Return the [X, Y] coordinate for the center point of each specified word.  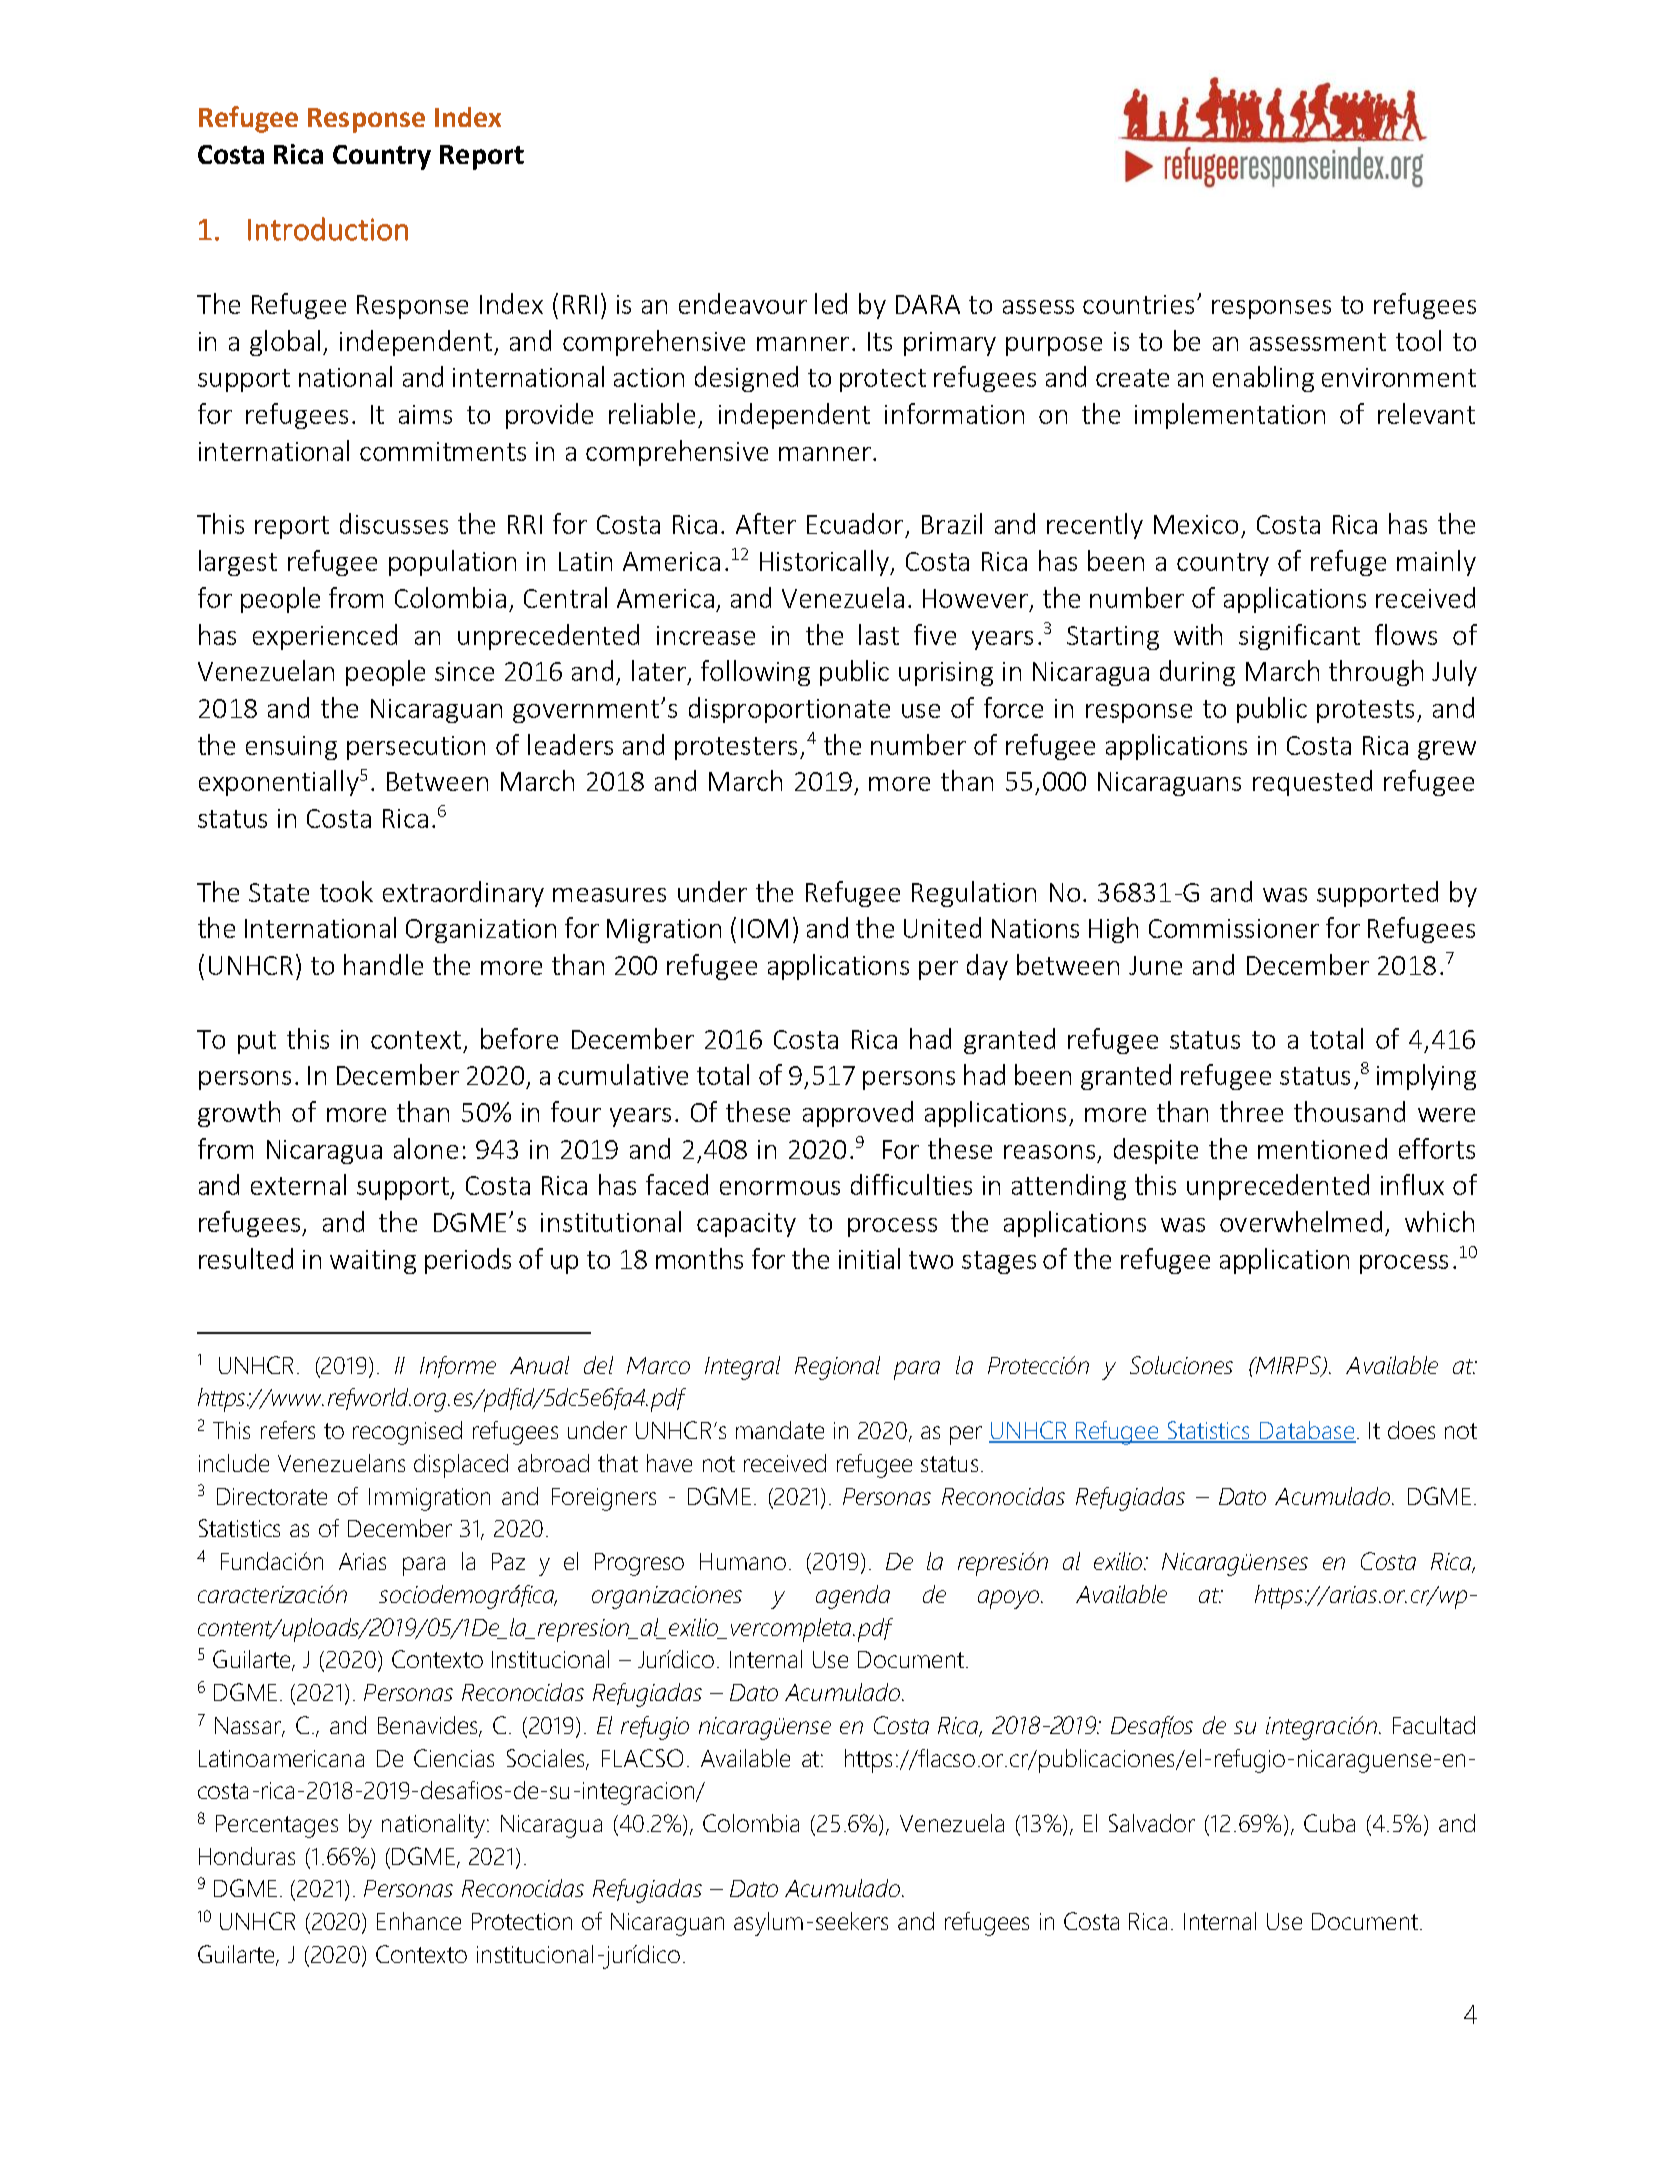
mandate [780, 1430]
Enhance [419, 1921]
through [1376, 673]
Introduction [328, 229]
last [879, 634]
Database [1307, 1431]
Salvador [1152, 1823]
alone [426, 1148]
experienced [325, 637]
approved [858, 1114]
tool [1418, 340]
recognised [407, 1433]
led [831, 303]
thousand [1349, 1111]
